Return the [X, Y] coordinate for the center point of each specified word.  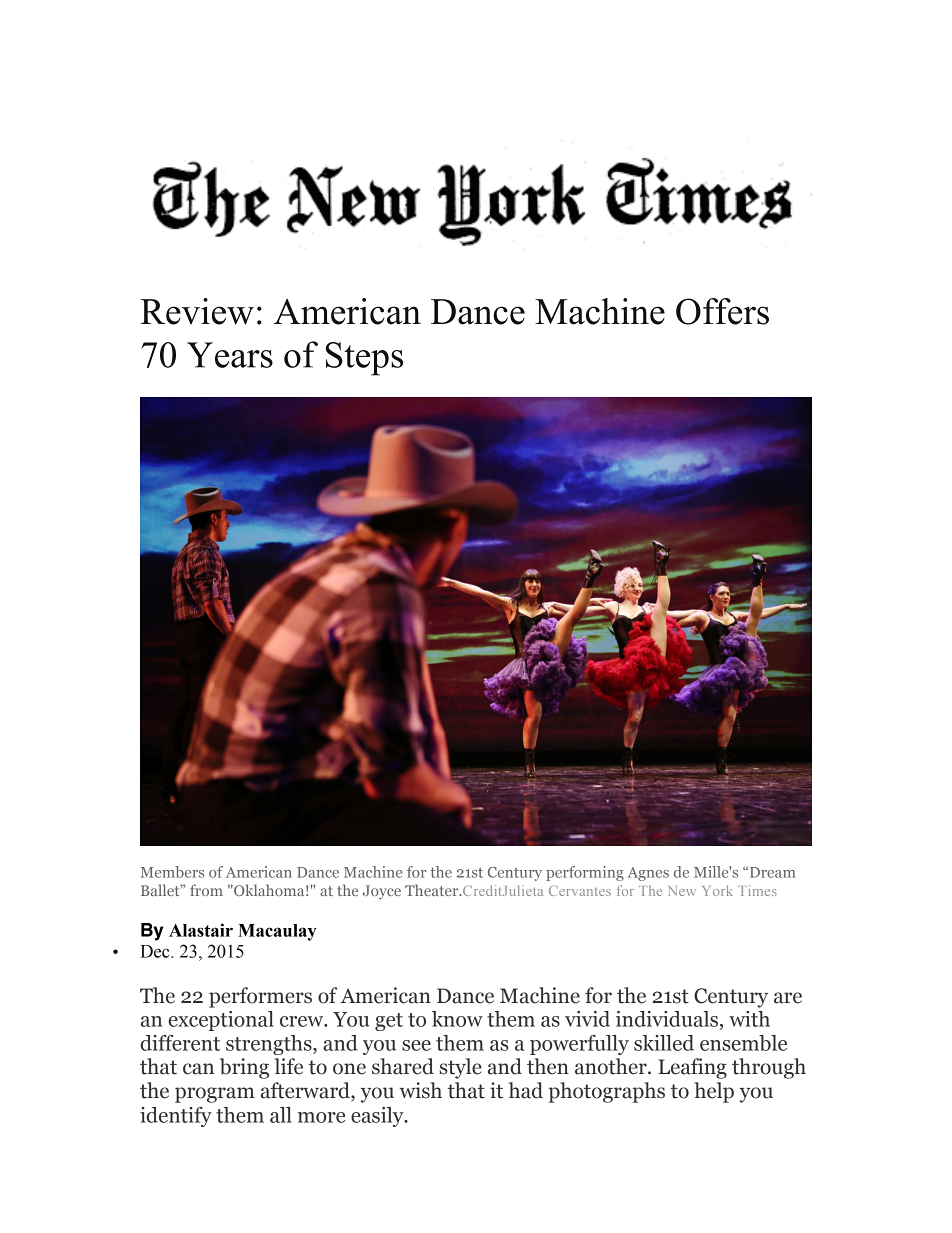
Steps [364, 359]
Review [197, 311]
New [682, 891]
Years [230, 355]
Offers [722, 311]
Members [172, 872]
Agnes [648, 874]
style [460, 1068]
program [215, 1095]
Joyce [382, 892]
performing [585, 873]
